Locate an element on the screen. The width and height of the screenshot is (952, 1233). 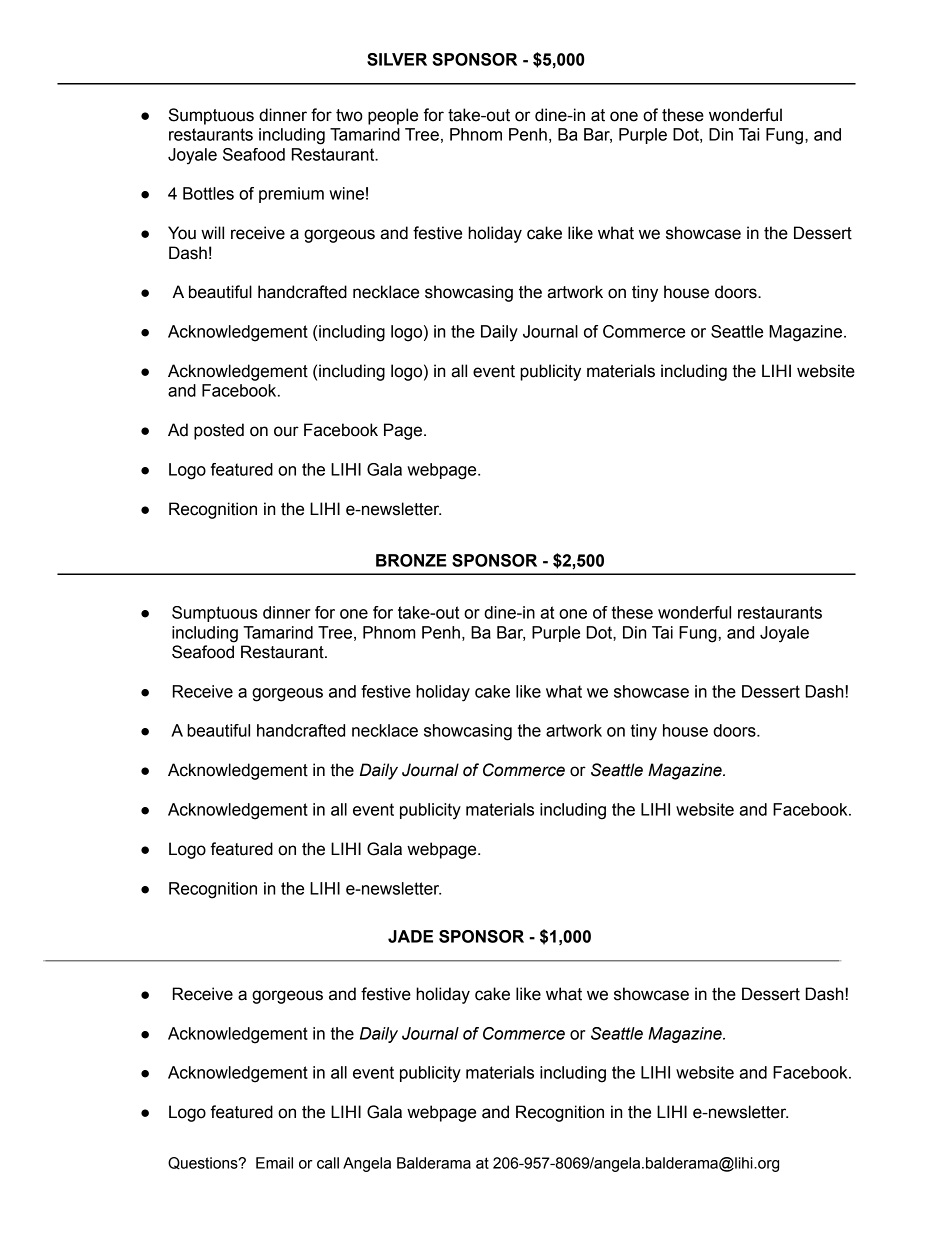
wine is located at coordinates (346, 193).
